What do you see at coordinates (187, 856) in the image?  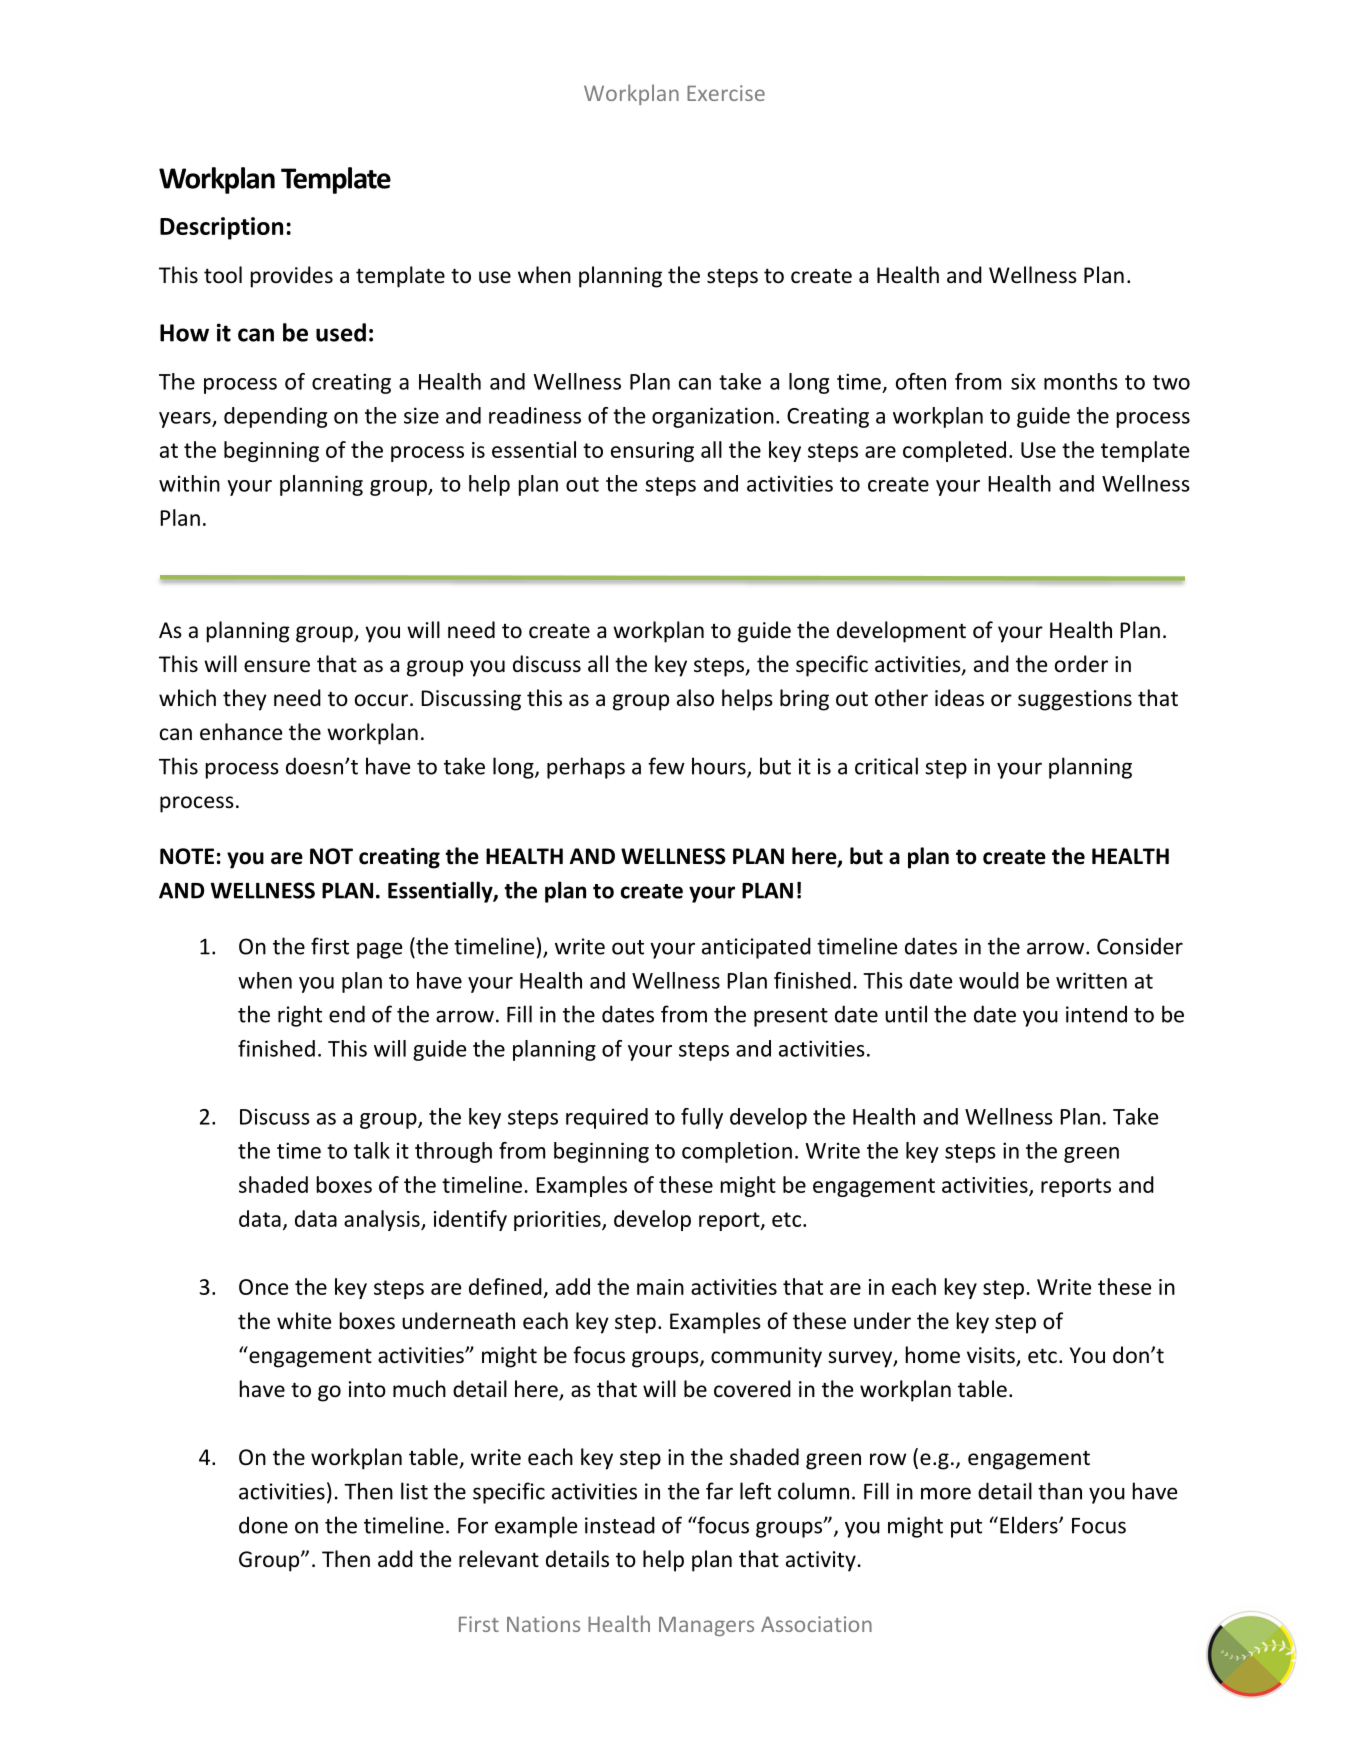 I see `NOTE` at bounding box center [187, 856].
